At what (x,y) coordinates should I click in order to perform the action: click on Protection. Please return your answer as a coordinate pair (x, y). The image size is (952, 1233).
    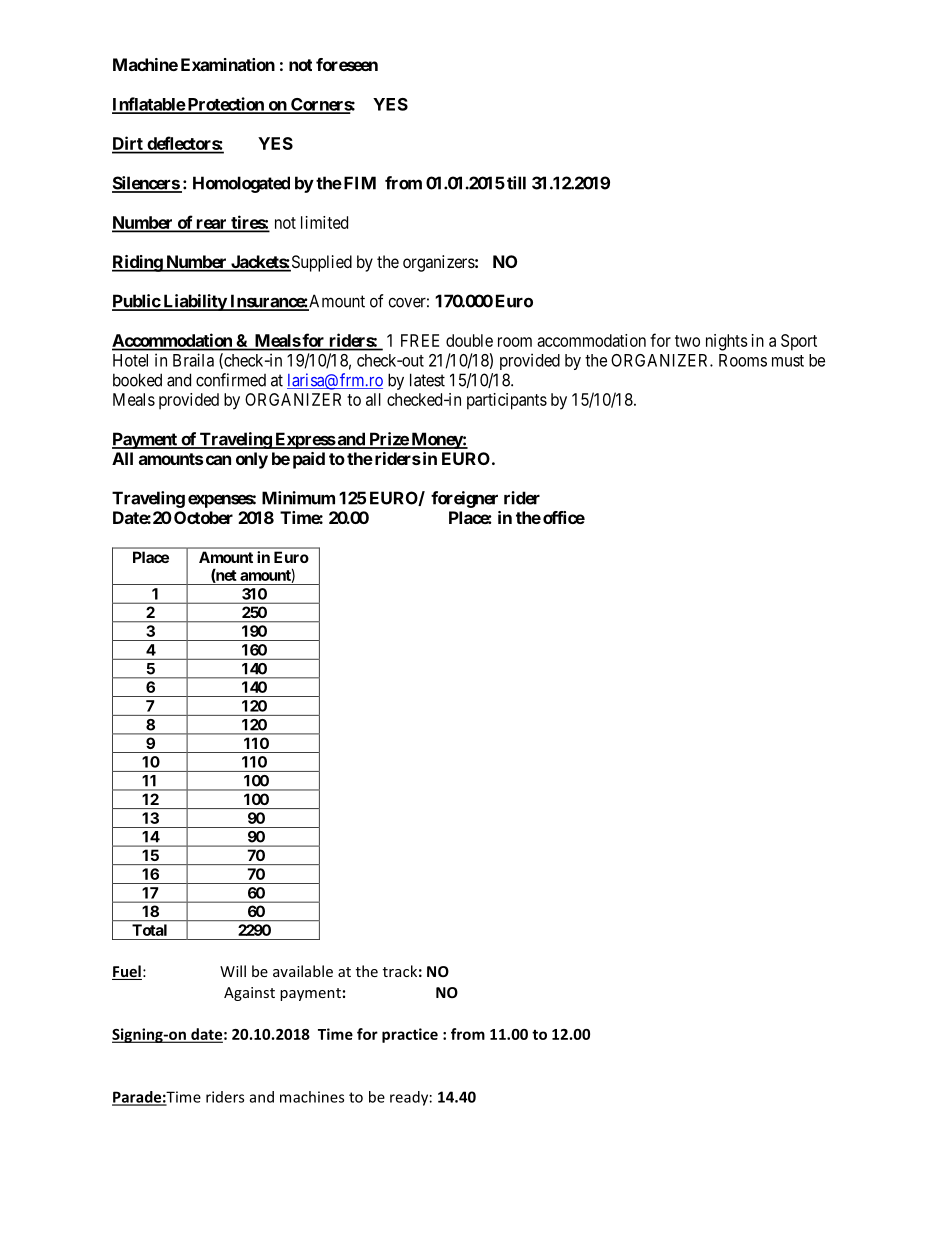
    Looking at the image, I should click on (225, 105).
